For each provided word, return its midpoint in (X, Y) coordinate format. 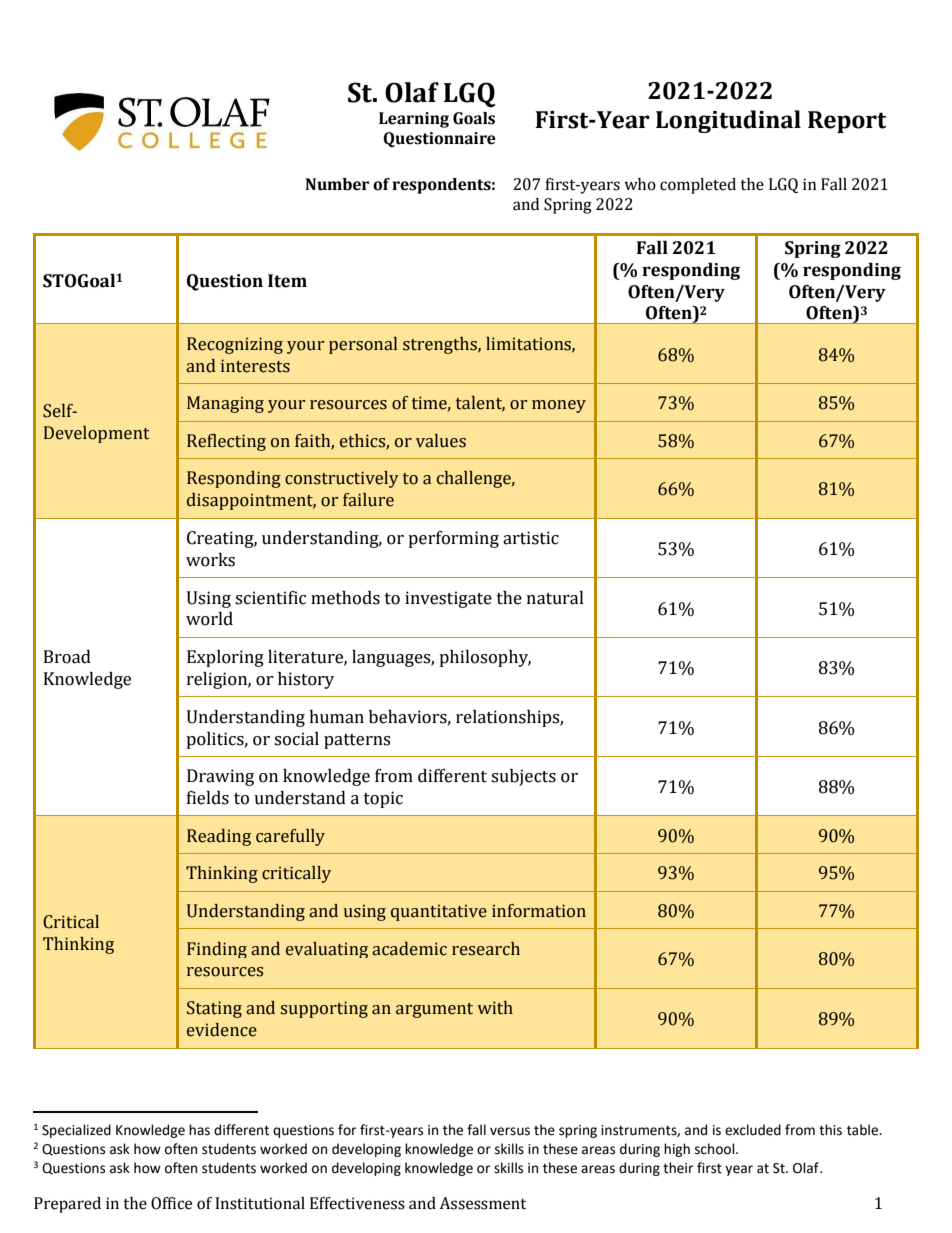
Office (171, 1203)
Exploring (225, 658)
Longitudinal (728, 121)
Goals (474, 118)
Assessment (482, 1203)
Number (337, 184)
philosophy (485, 658)
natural (555, 598)
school (716, 1149)
